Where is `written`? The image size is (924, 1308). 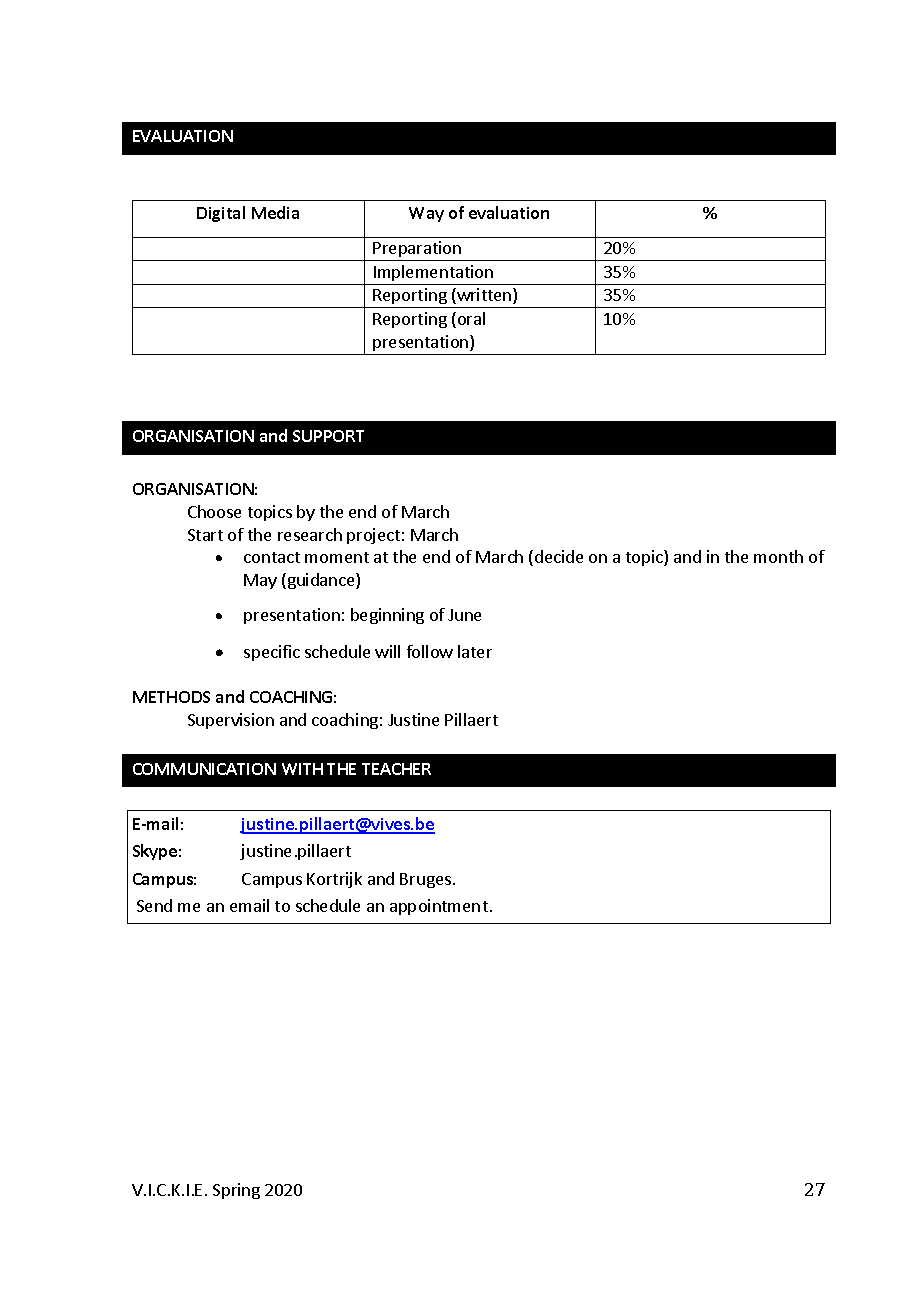 written is located at coordinates (484, 296).
